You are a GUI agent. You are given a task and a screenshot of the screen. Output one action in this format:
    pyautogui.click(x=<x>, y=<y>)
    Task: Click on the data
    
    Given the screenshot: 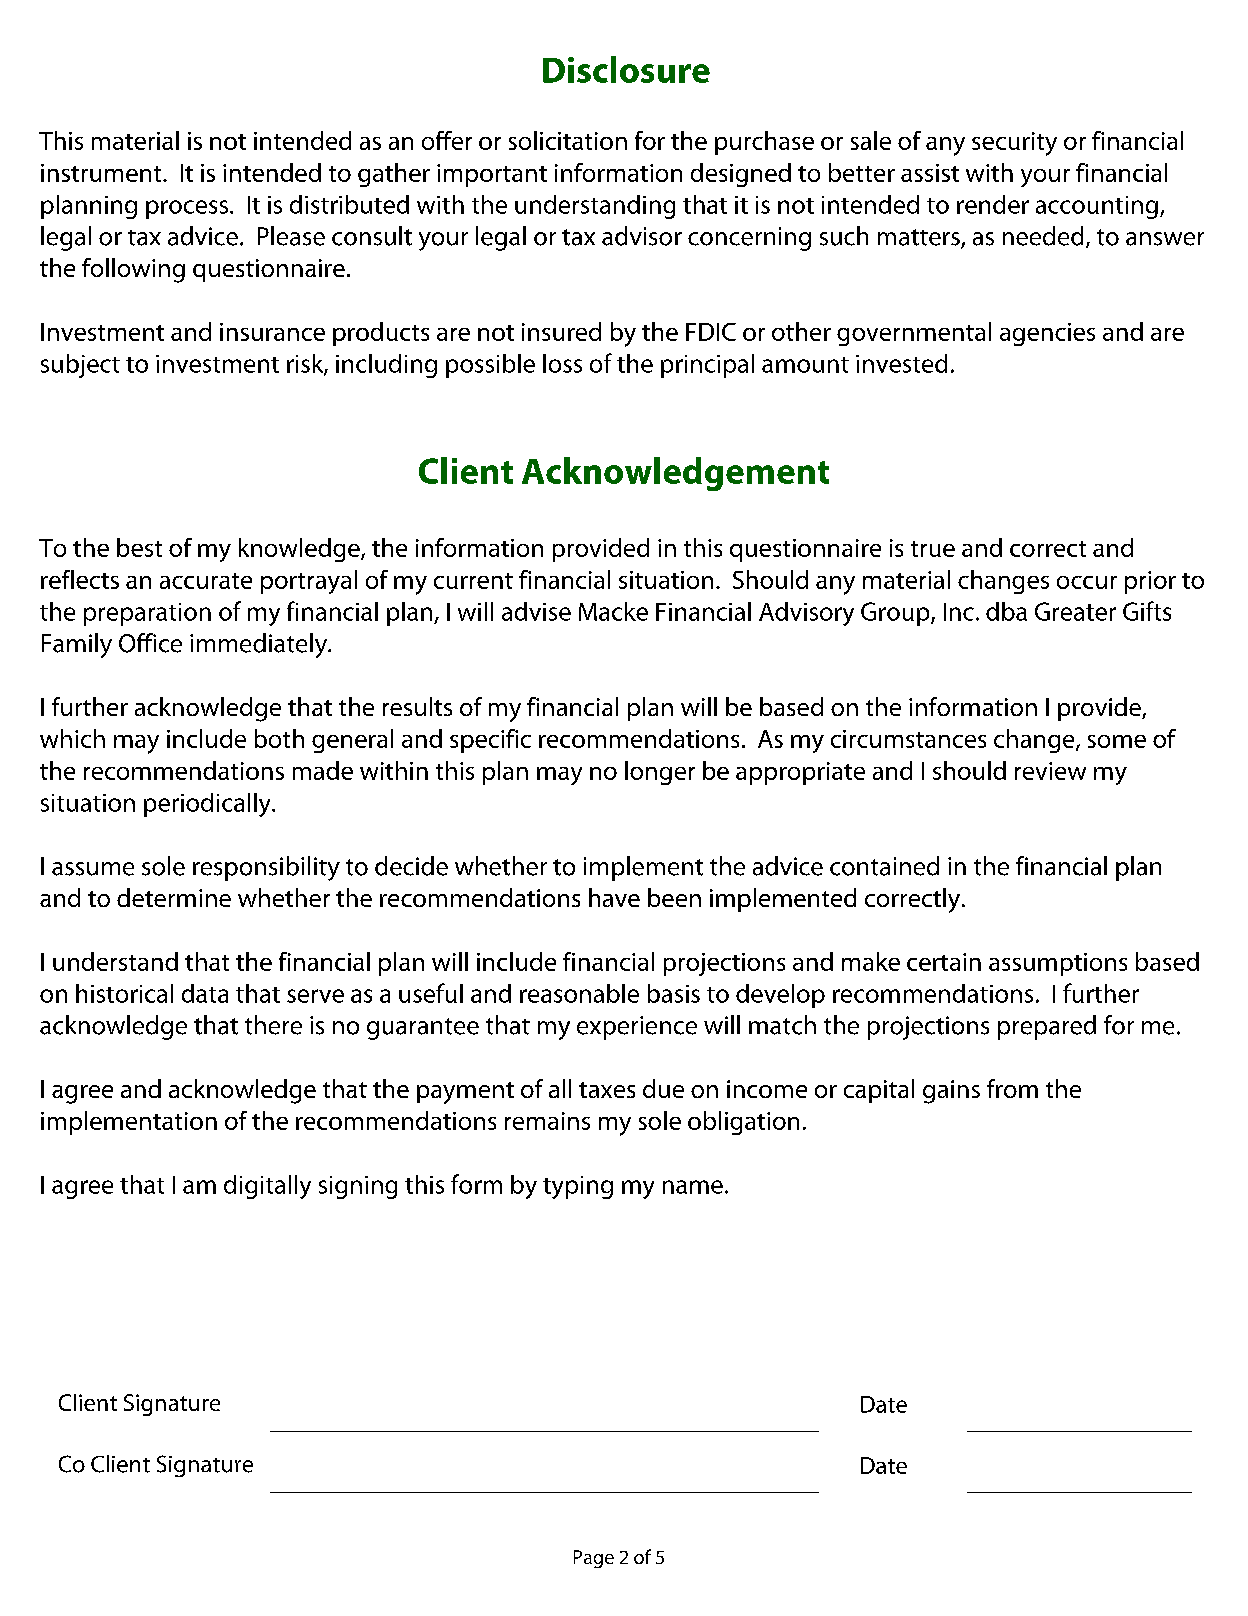 What is the action you would take?
    pyautogui.click(x=205, y=993)
